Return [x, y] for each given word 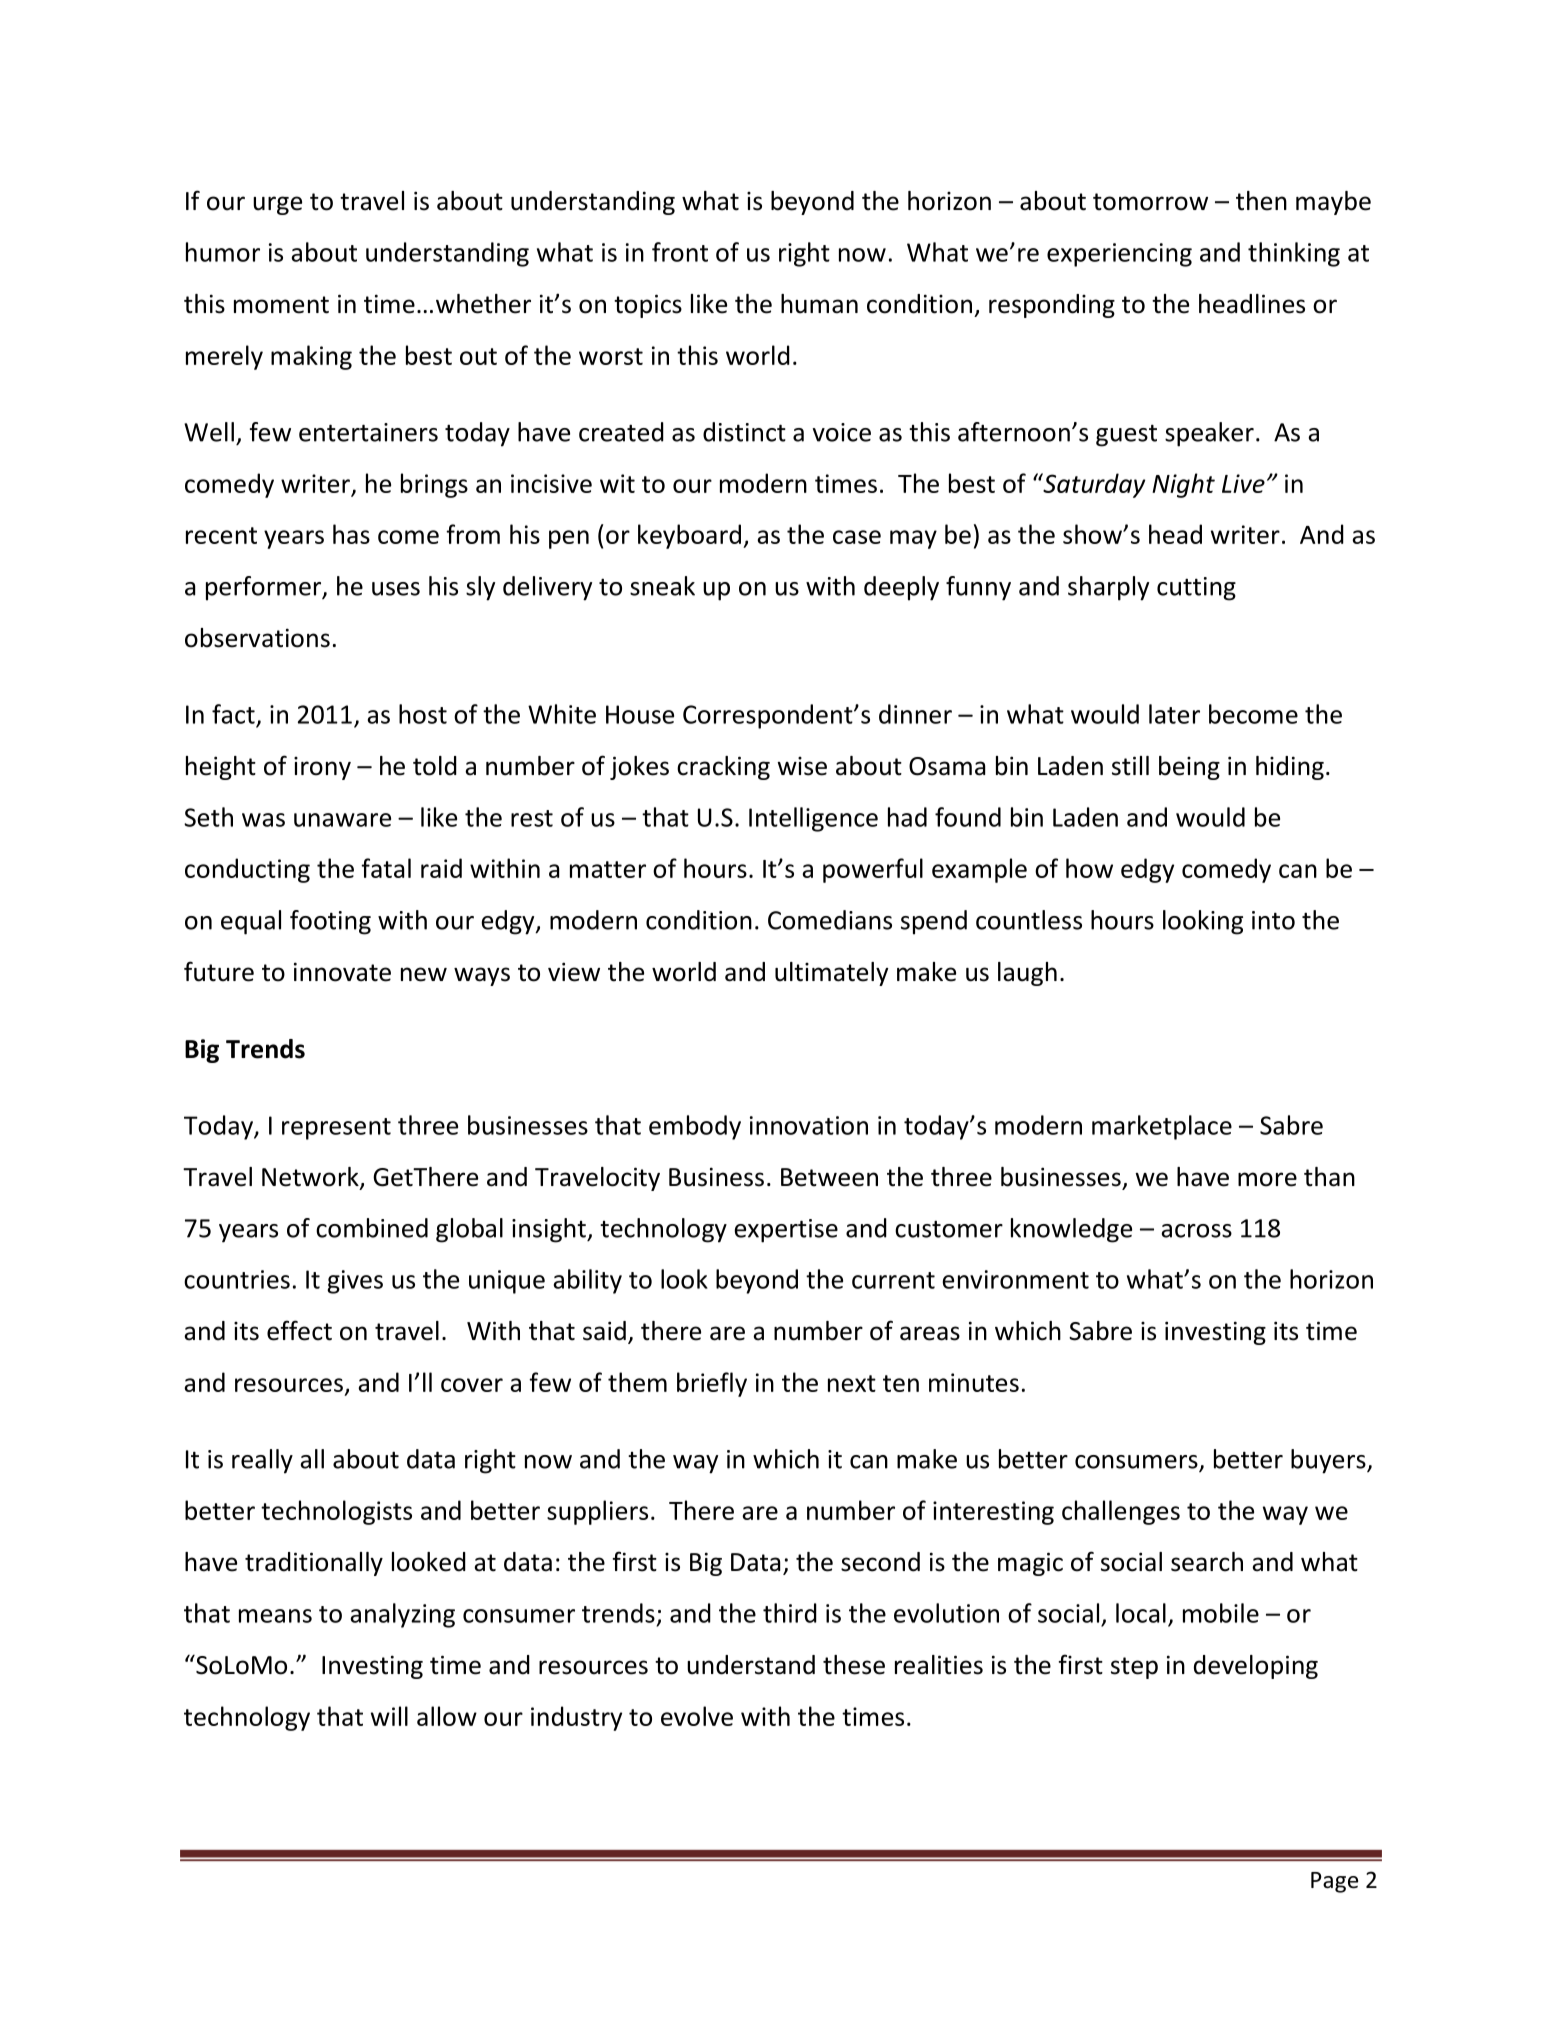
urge [277, 205]
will [389, 1716]
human [819, 304]
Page [1334, 1882]
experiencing [1119, 255]
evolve [697, 1716]
